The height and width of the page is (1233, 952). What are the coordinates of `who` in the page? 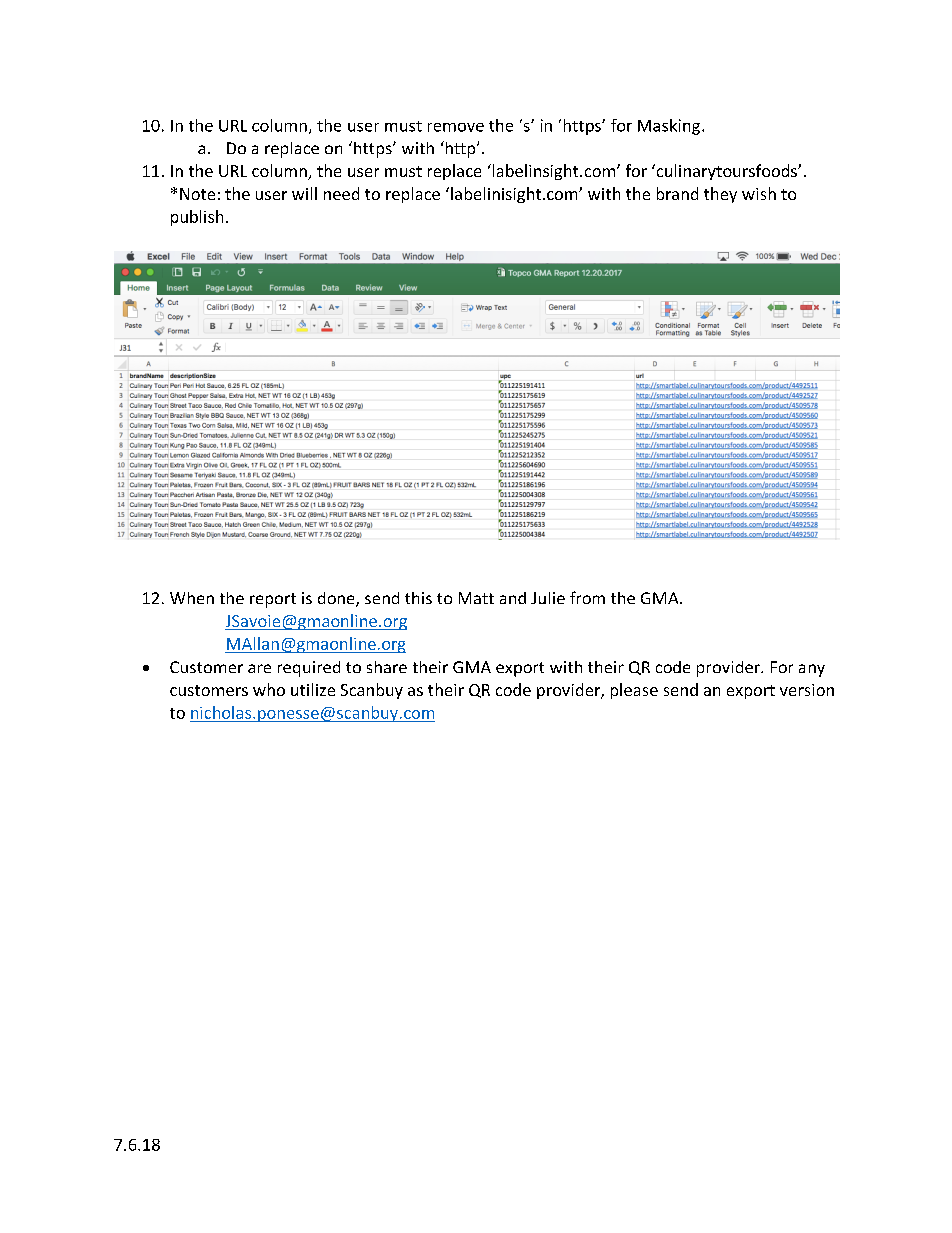 It's located at (269, 689).
